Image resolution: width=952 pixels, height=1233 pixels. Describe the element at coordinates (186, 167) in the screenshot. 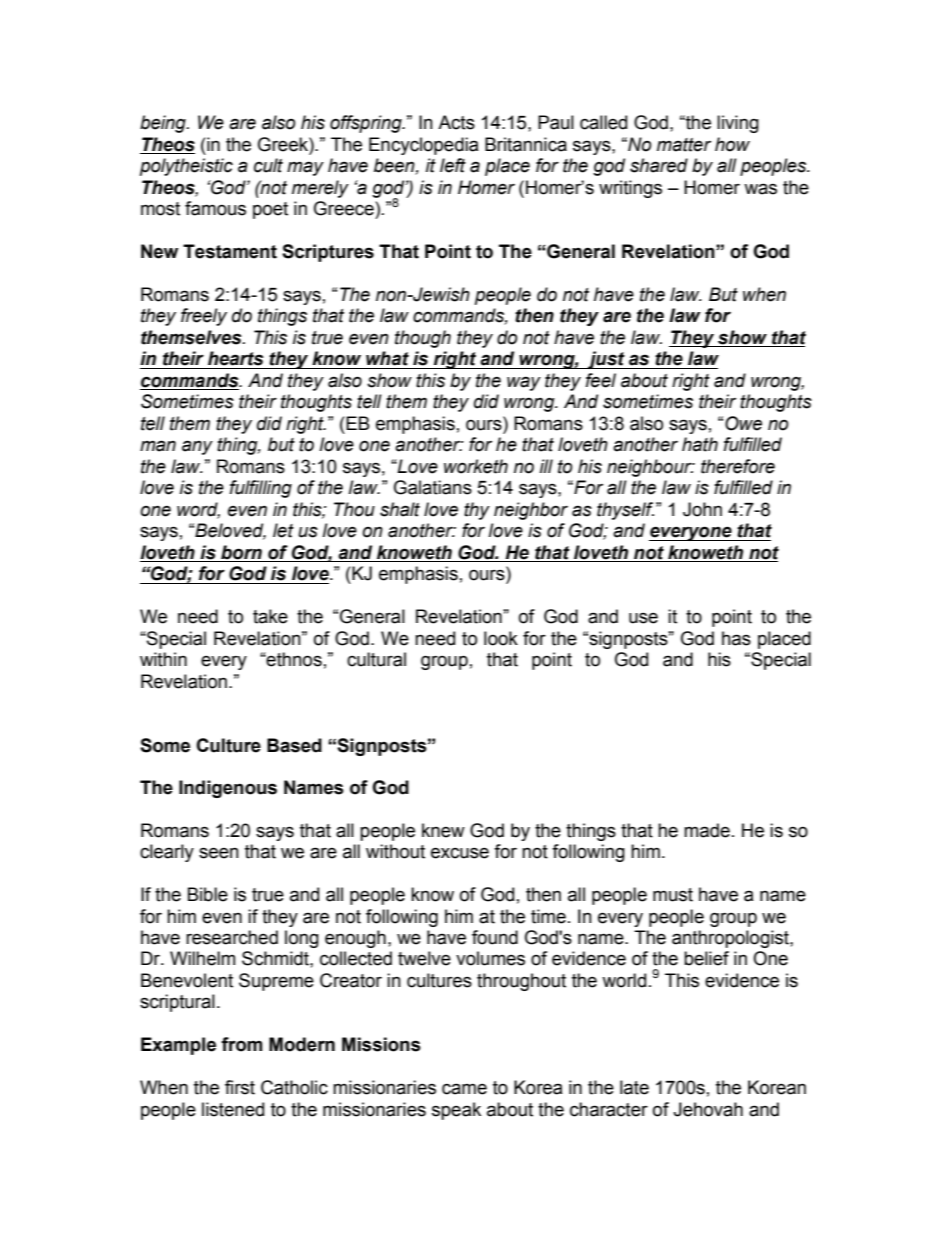

I see `polytheistic` at that location.
